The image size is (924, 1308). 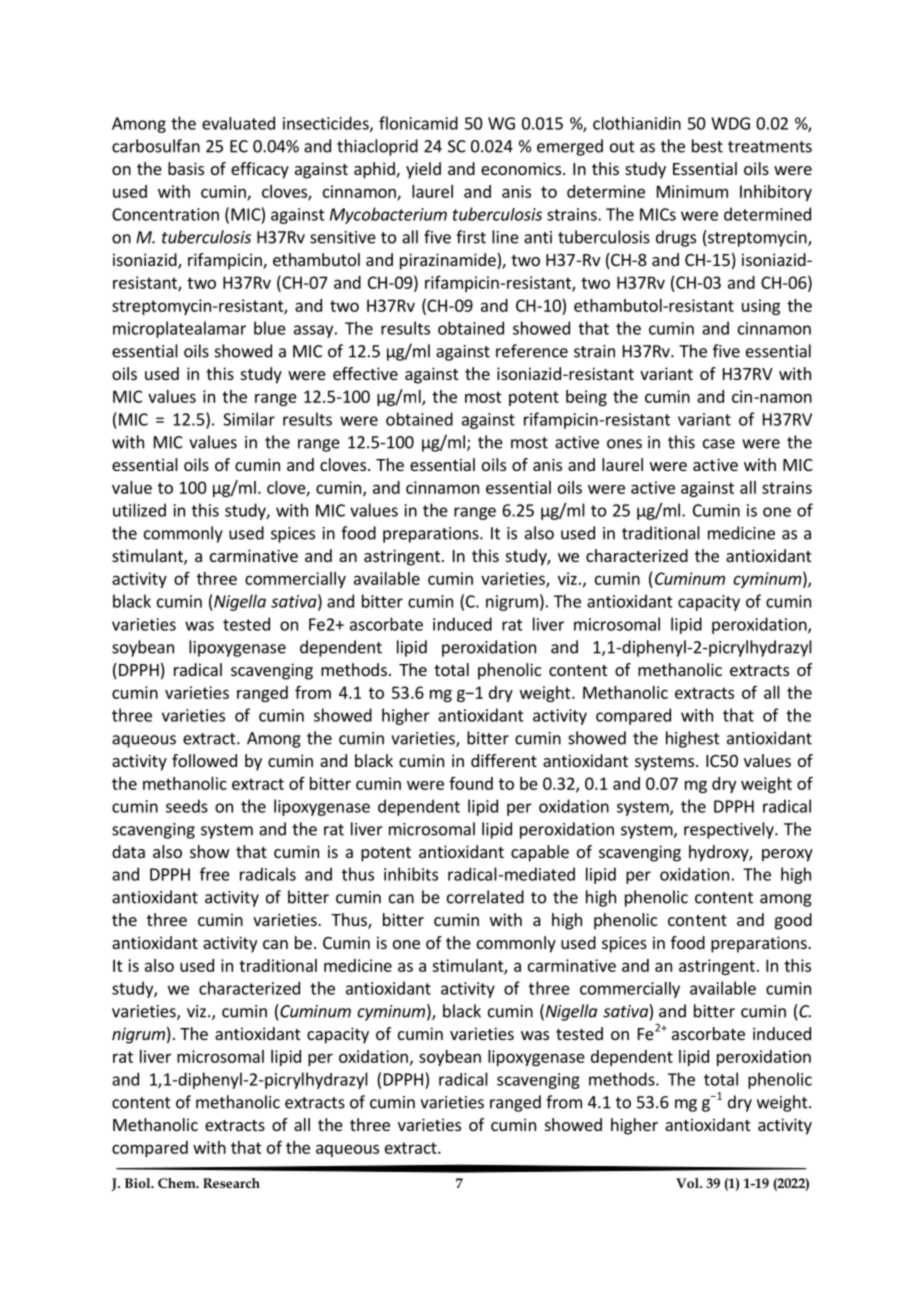 What do you see at coordinates (186, 168) in the screenshot?
I see `basis` at bounding box center [186, 168].
